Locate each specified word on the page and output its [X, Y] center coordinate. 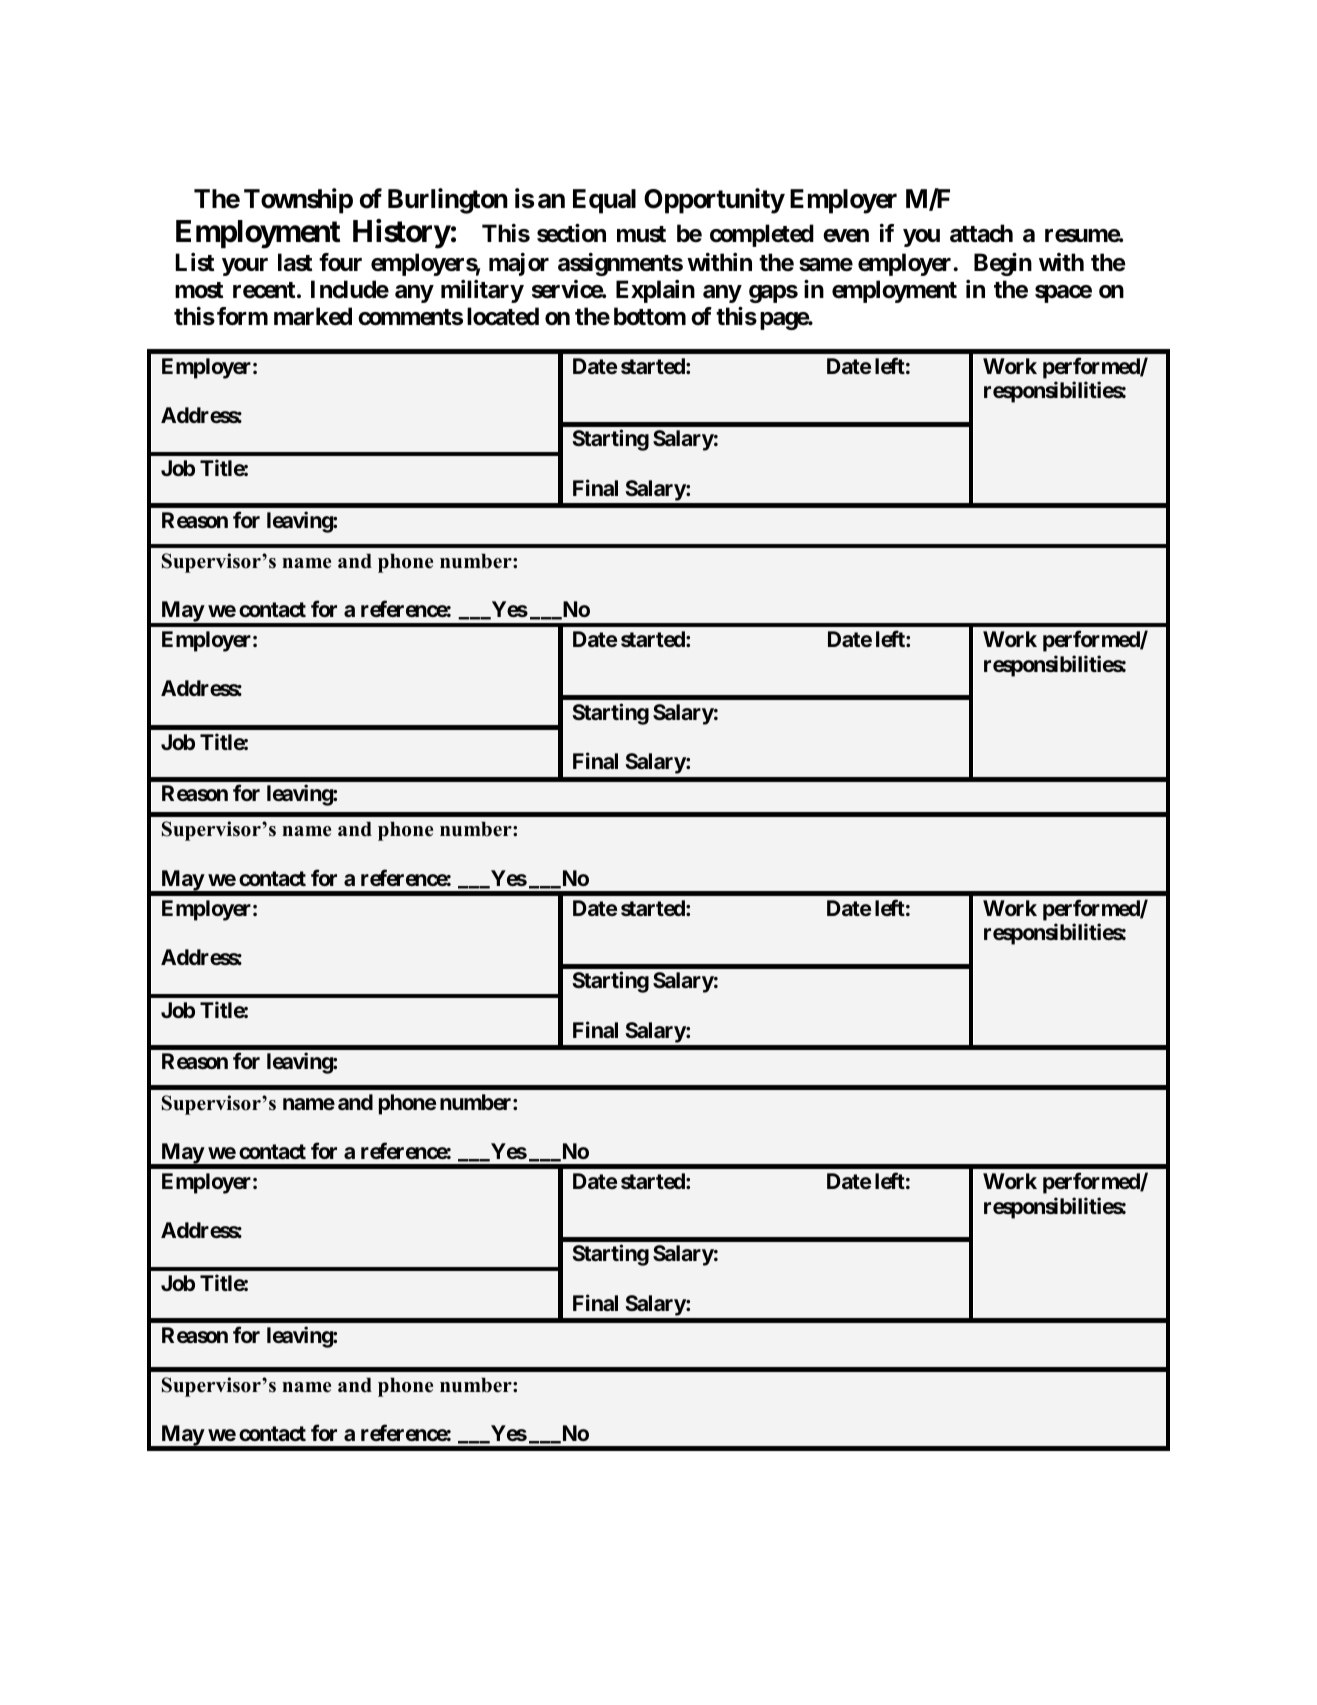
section [571, 233]
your [245, 267]
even [846, 236]
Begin [1003, 264]
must [641, 234]
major [519, 264]
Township [298, 201]
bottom [650, 316]
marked [313, 316]
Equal [604, 201]
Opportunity [714, 201]
